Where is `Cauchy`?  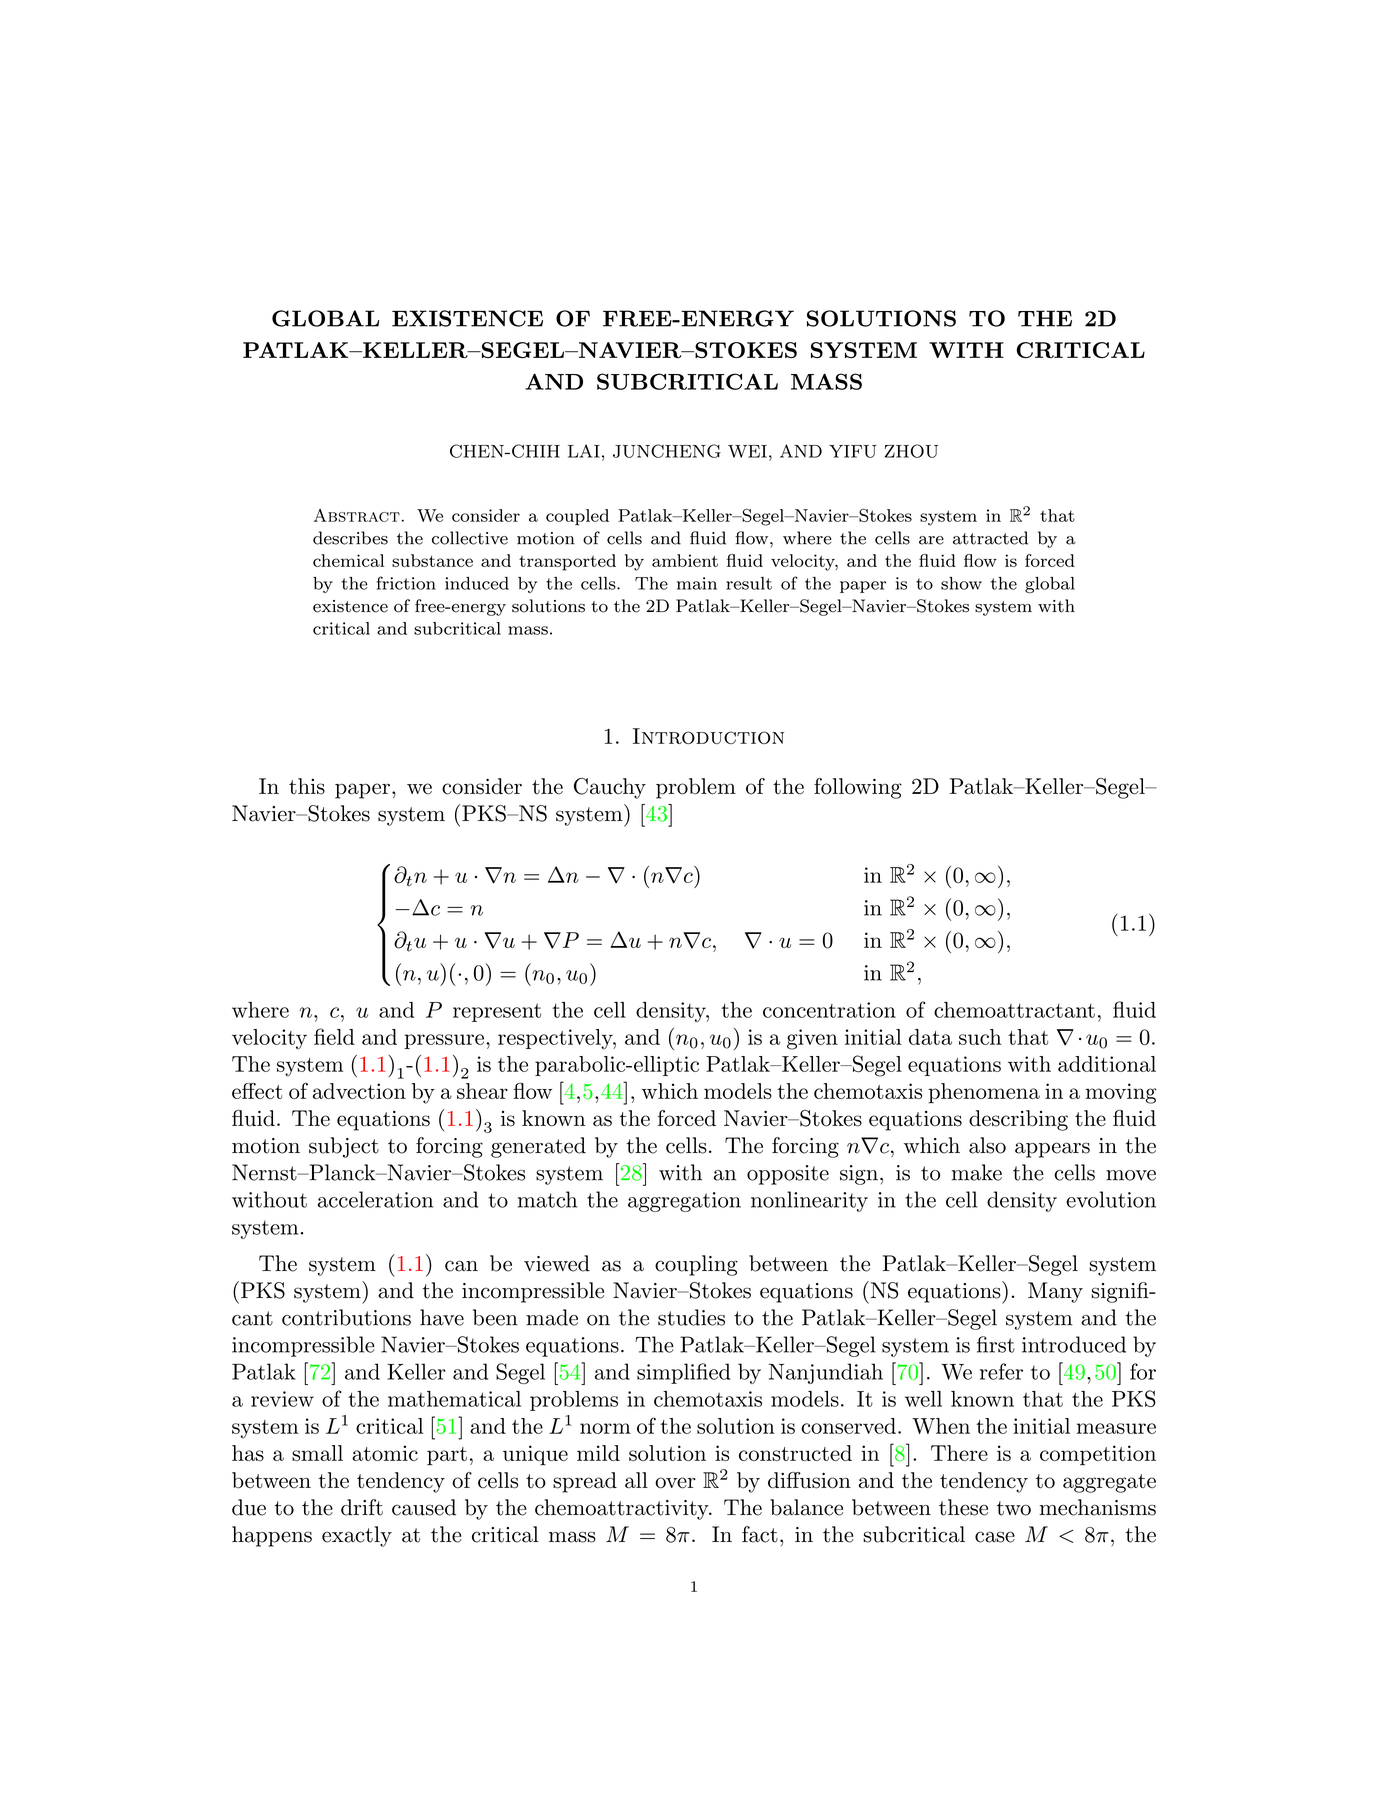
Cauchy is located at coordinates (610, 788).
